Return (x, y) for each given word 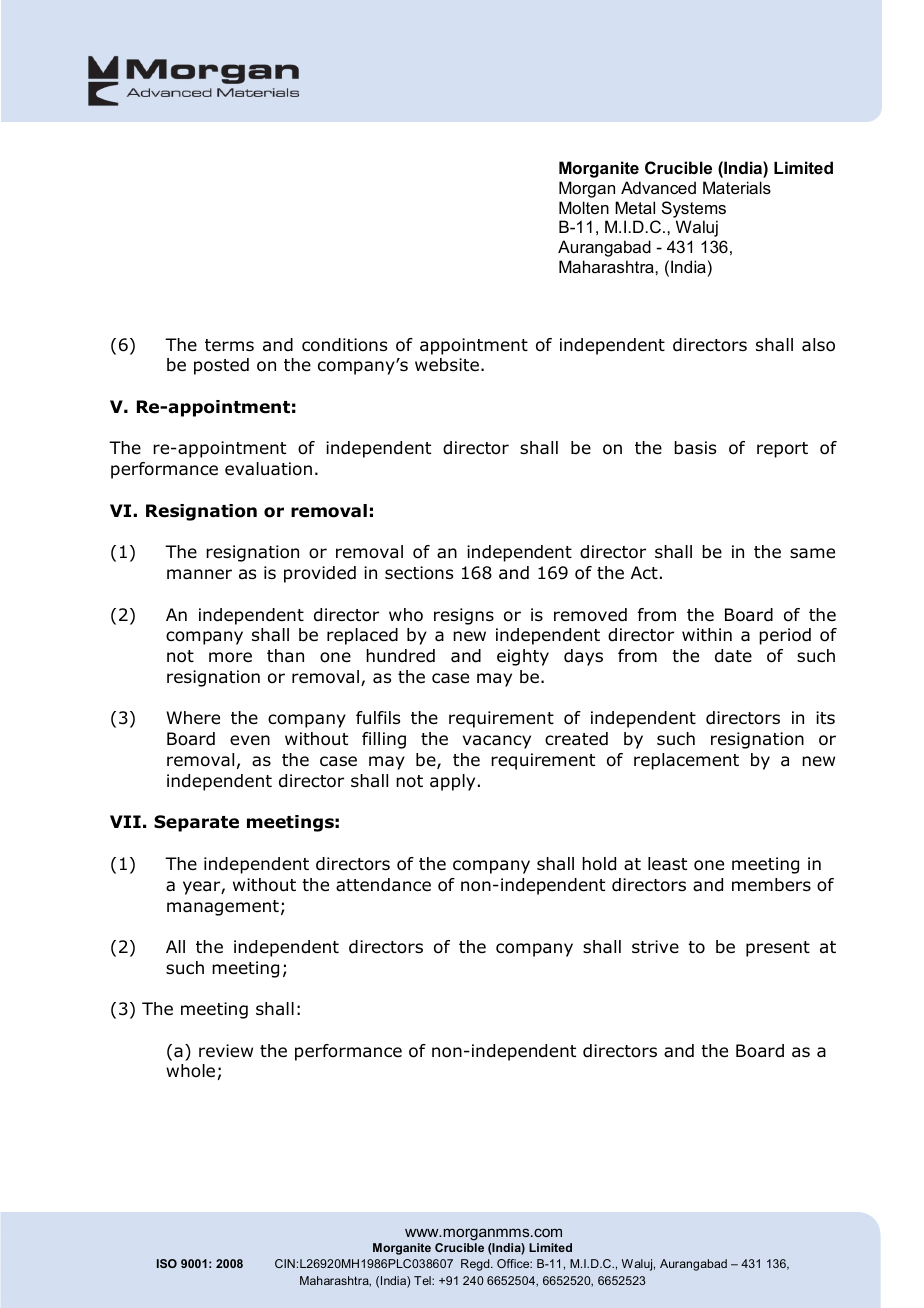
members (771, 885)
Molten (584, 207)
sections (419, 573)
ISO (167, 1263)
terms (229, 345)
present (778, 949)
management (223, 908)
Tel (423, 1280)
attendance (383, 885)
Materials (737, 187)
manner (199, 574)
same (812, 553)
